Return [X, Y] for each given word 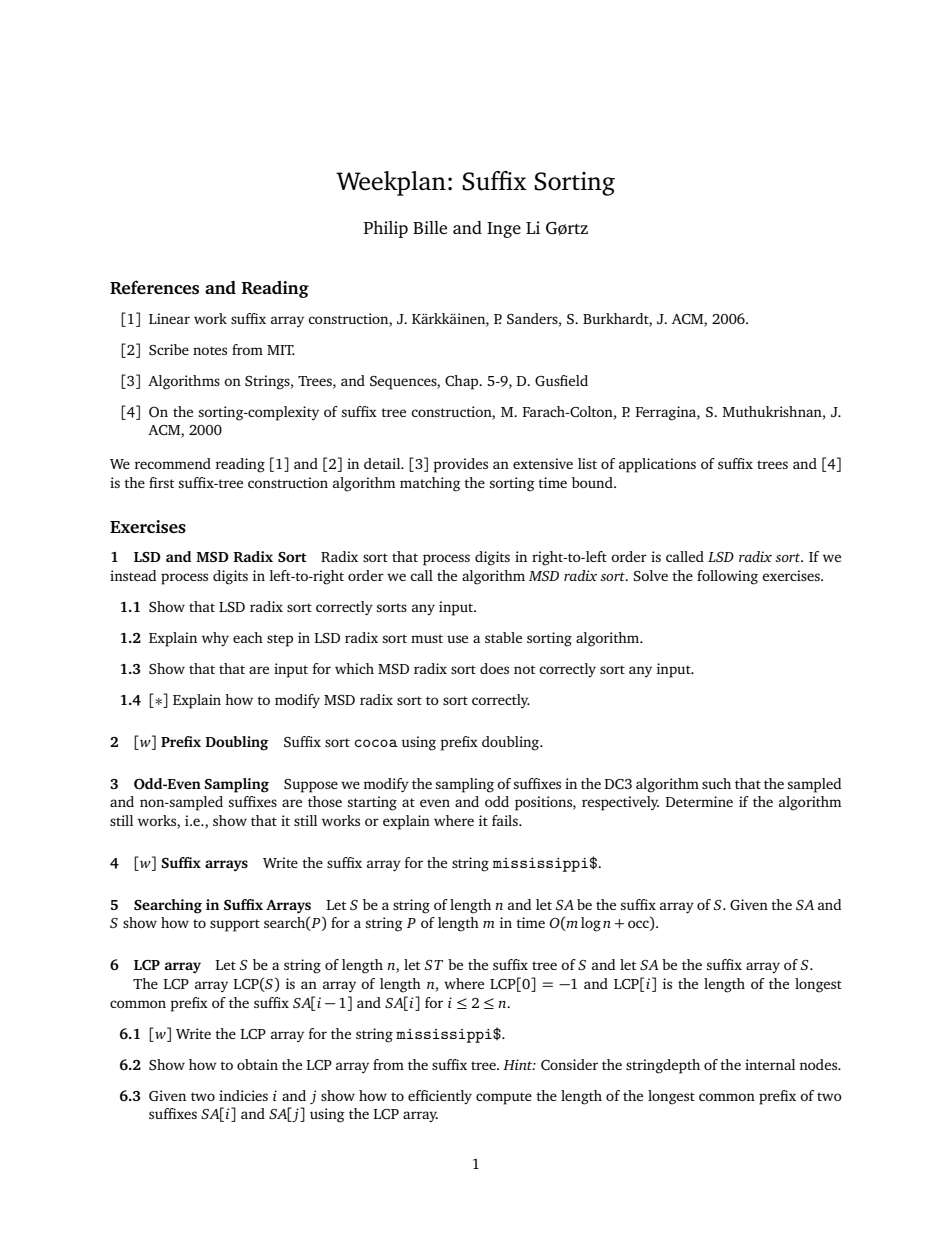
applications [657, 465]
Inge [504, 230]
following [727, 577]
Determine [699, 801]
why [215, 639]
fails [506, 820]
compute [504, 1098]
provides [460, 465]
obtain [257, 1064]
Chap [463, 382]
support [235, 925]
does [494, 668]
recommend [173, 463]
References [154, 287]
